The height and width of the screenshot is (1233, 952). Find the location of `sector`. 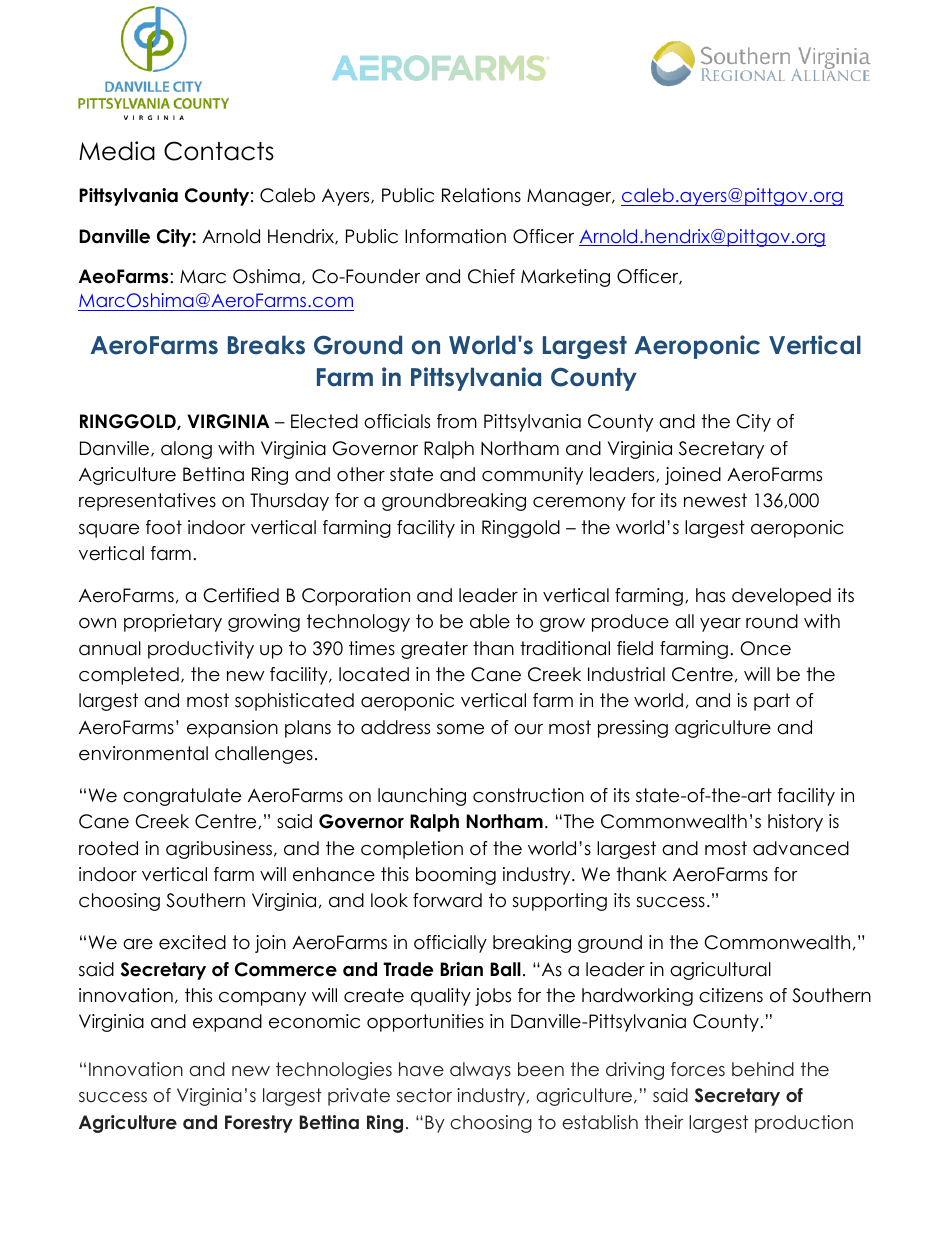

sector is located at coordinates (424, 1095).
